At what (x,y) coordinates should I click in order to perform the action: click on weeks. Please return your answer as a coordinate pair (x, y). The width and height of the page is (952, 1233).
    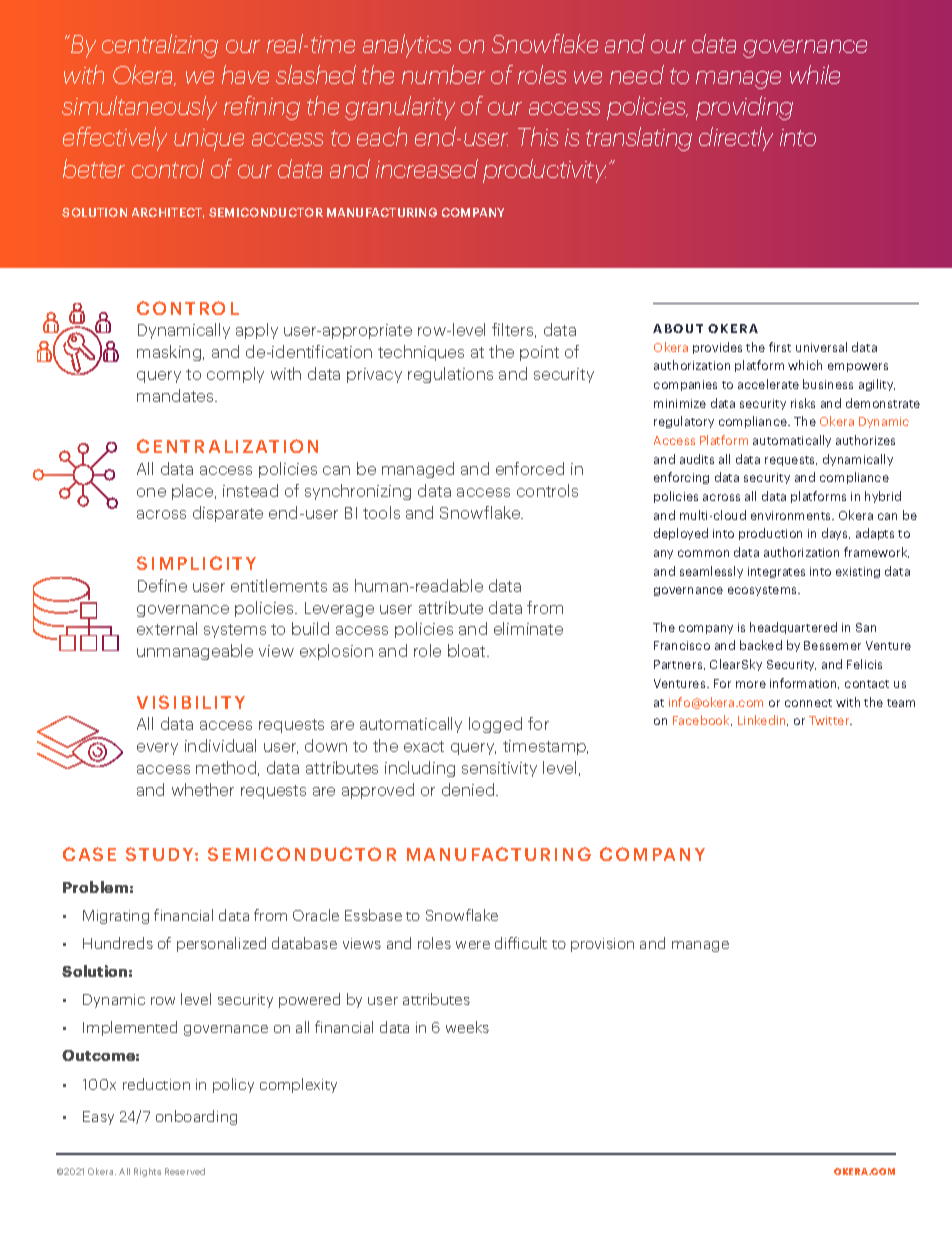
    Looking at the image, I should click on (467, 1027).
